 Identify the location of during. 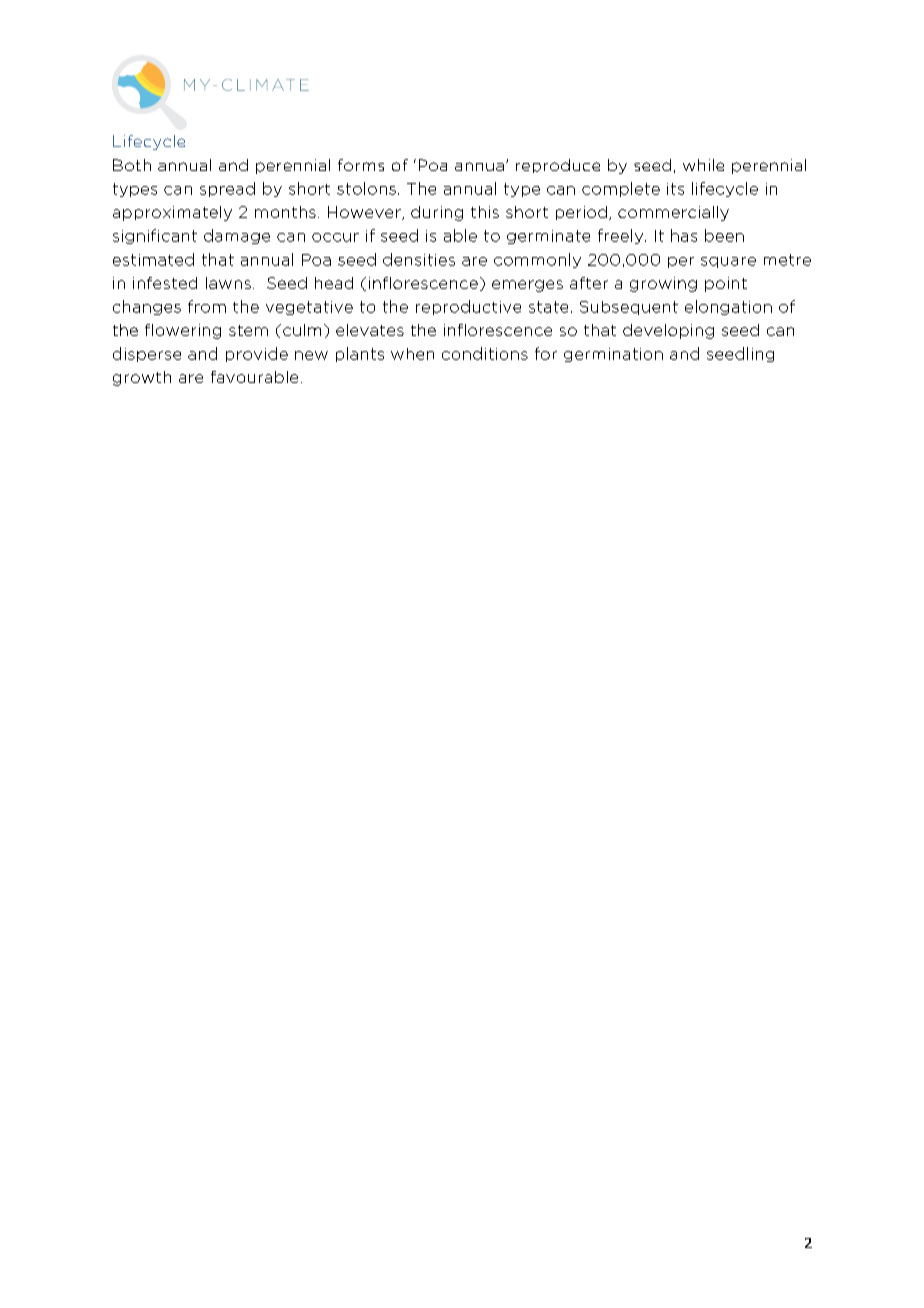
(437, 213).
